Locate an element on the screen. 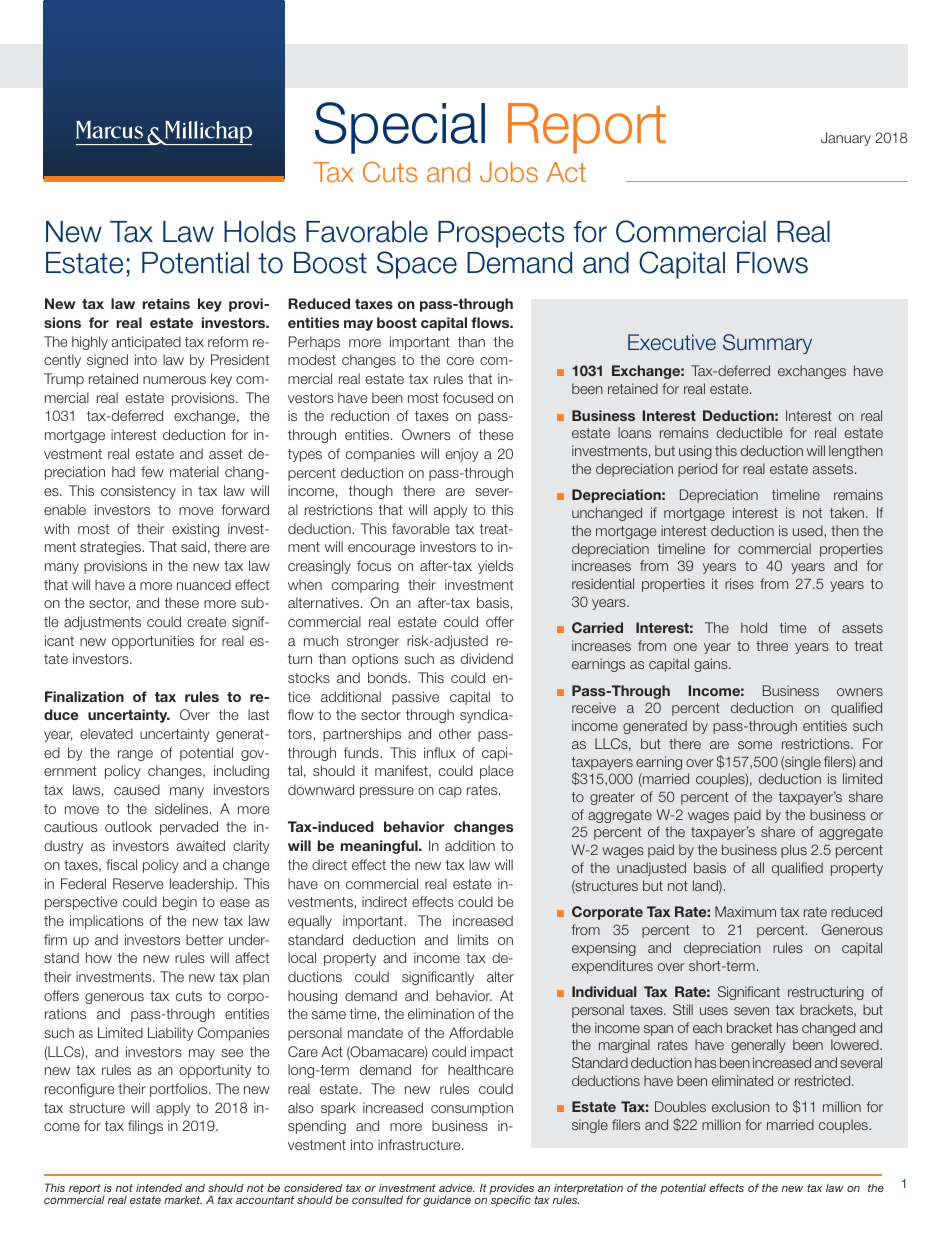 The image size is (952, 1233). enjoy is located at coordinates (462, 455).
